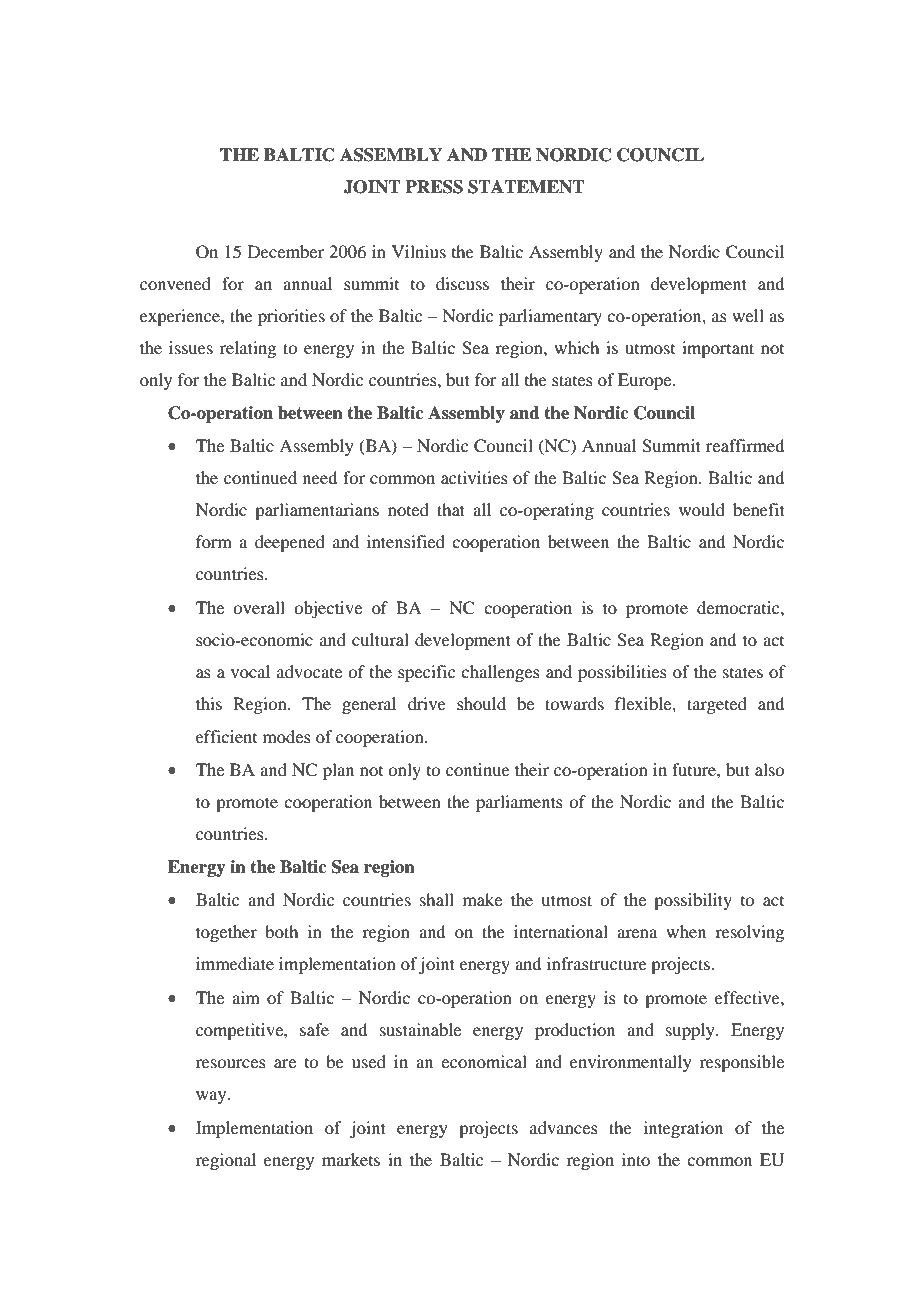 This document has height=1308, width=924. Describe the element at coordinates (748, 315) in the document. I see `well` at that location.
